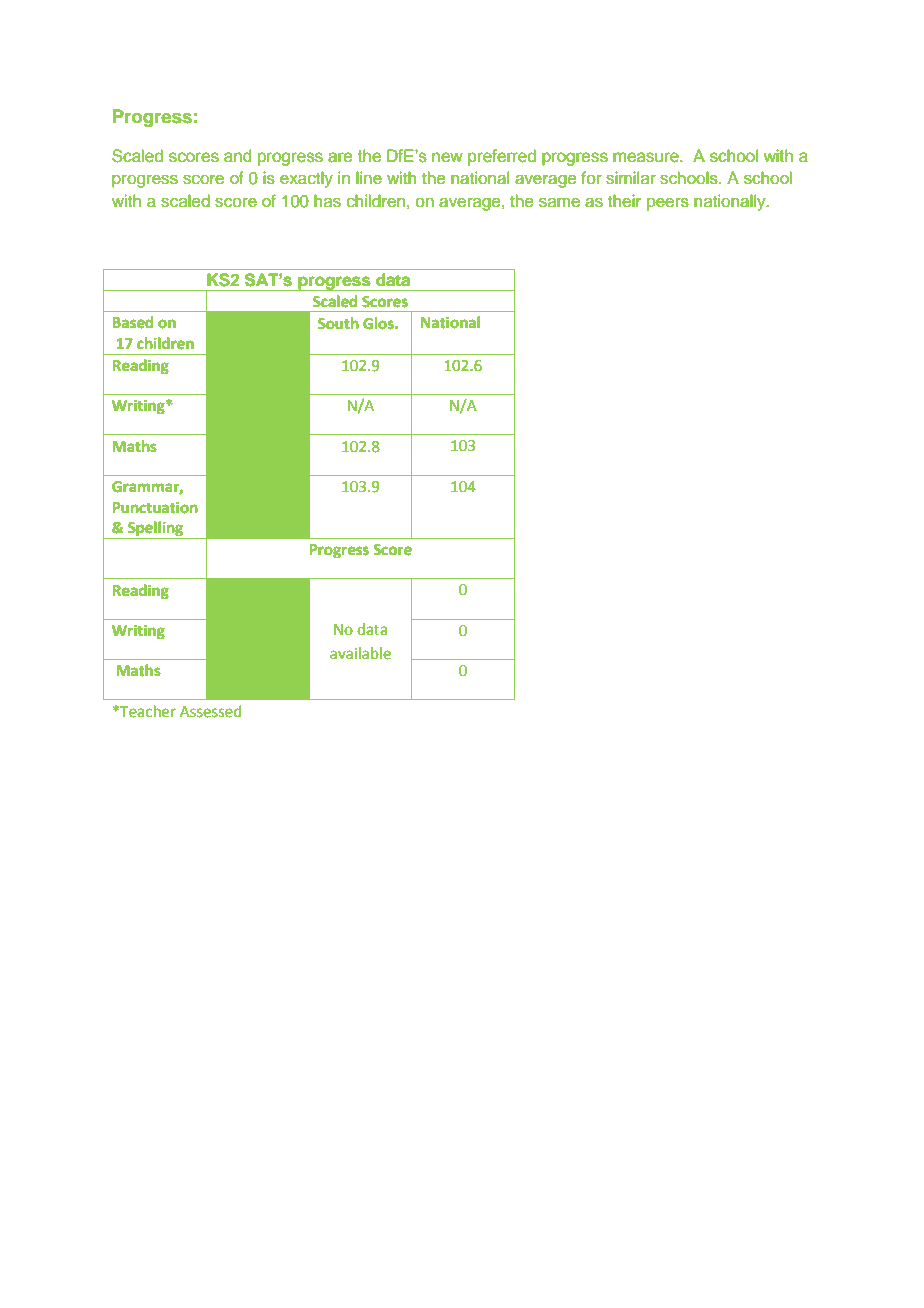 The image size is (924, 1308). What do you see at coordinates (133, 322) in the document?
I see `Based` at bounding box center [133, 322].
